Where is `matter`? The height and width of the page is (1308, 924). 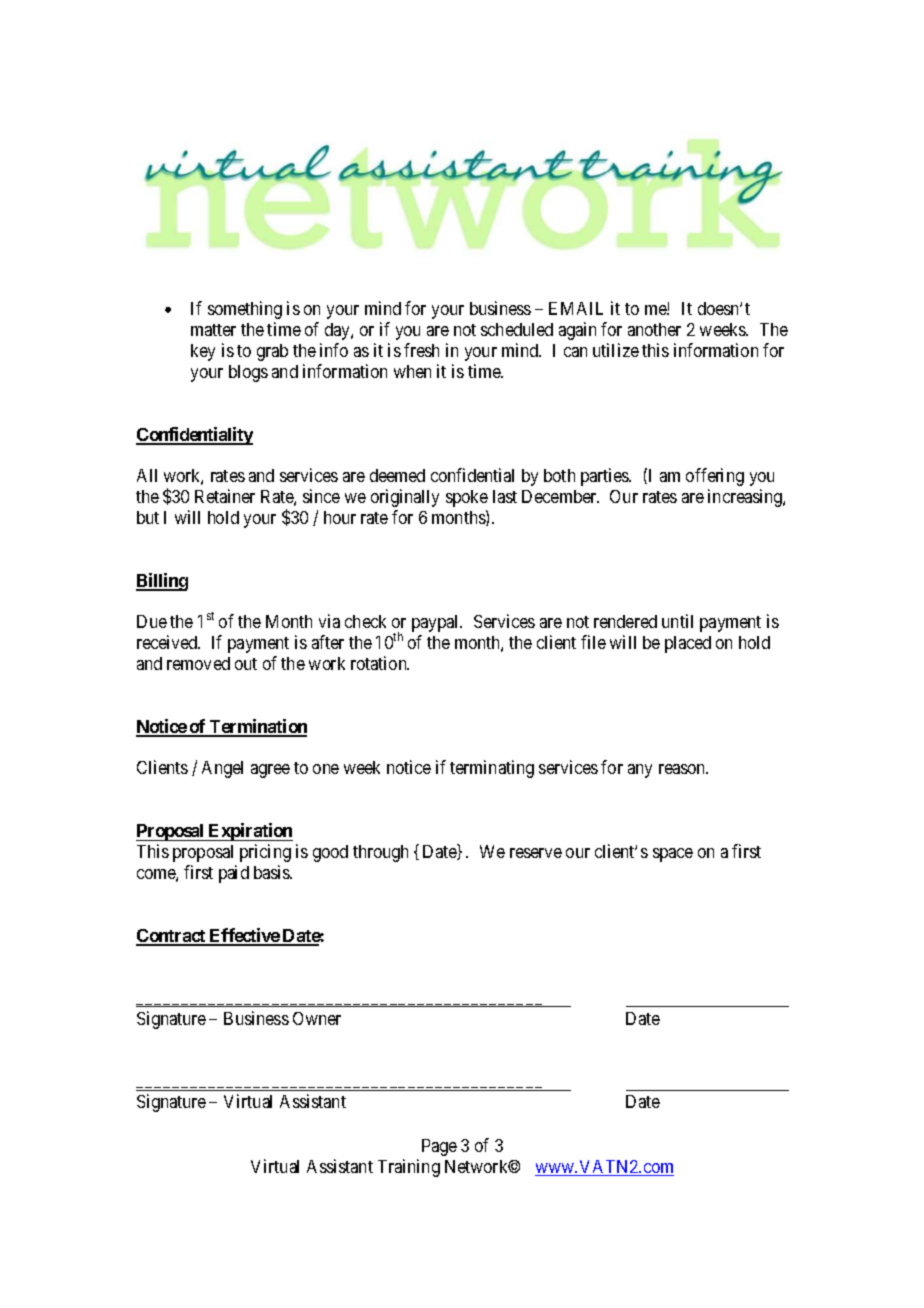
matter is located at coordinates (213, 330).
